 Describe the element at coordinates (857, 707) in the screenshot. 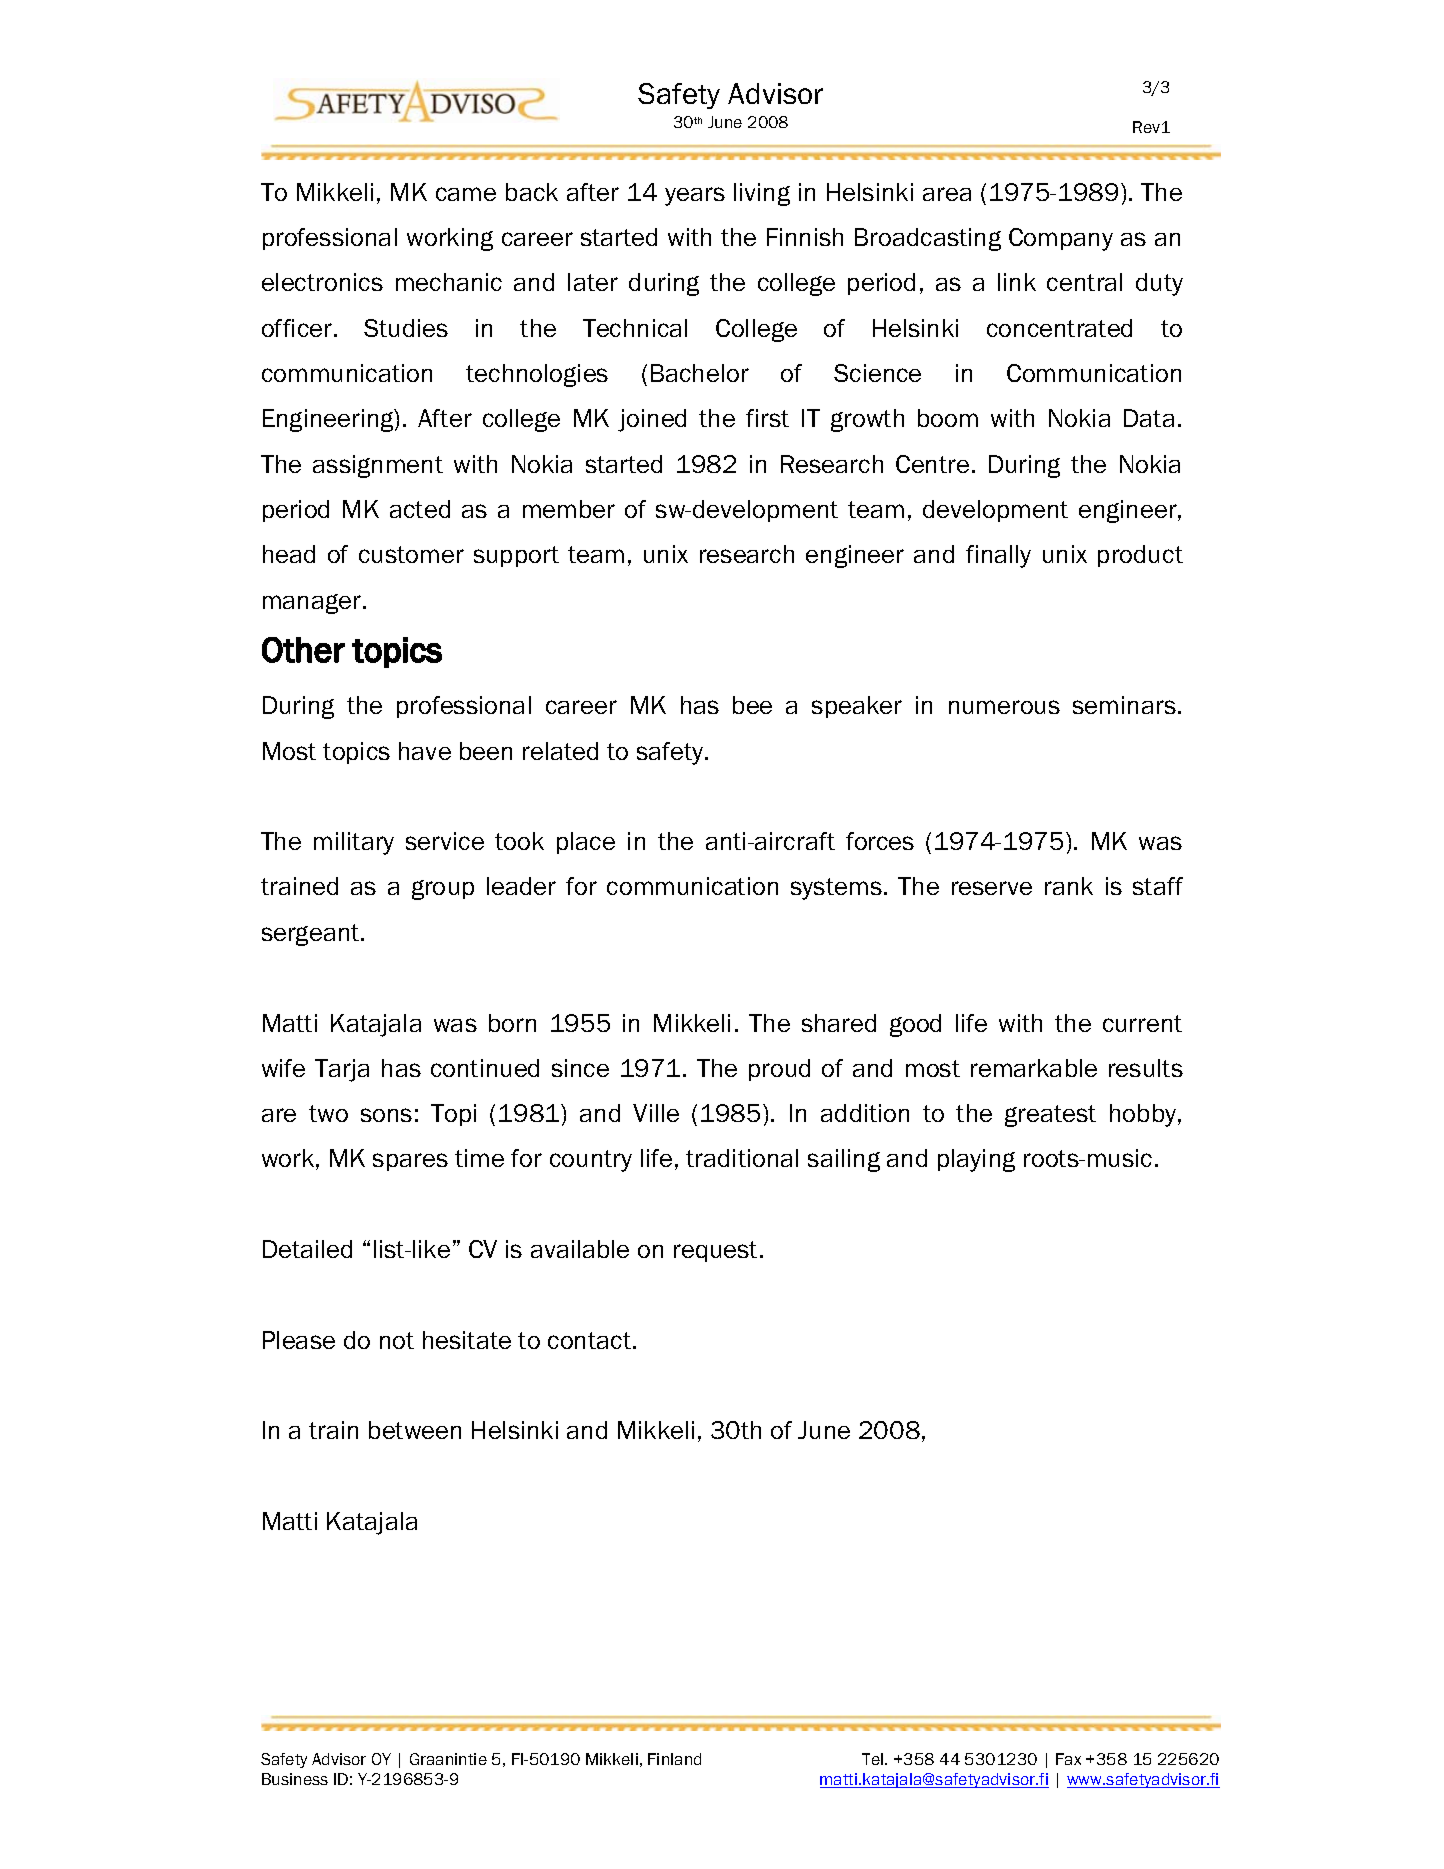

I see `speaker` at that location.
